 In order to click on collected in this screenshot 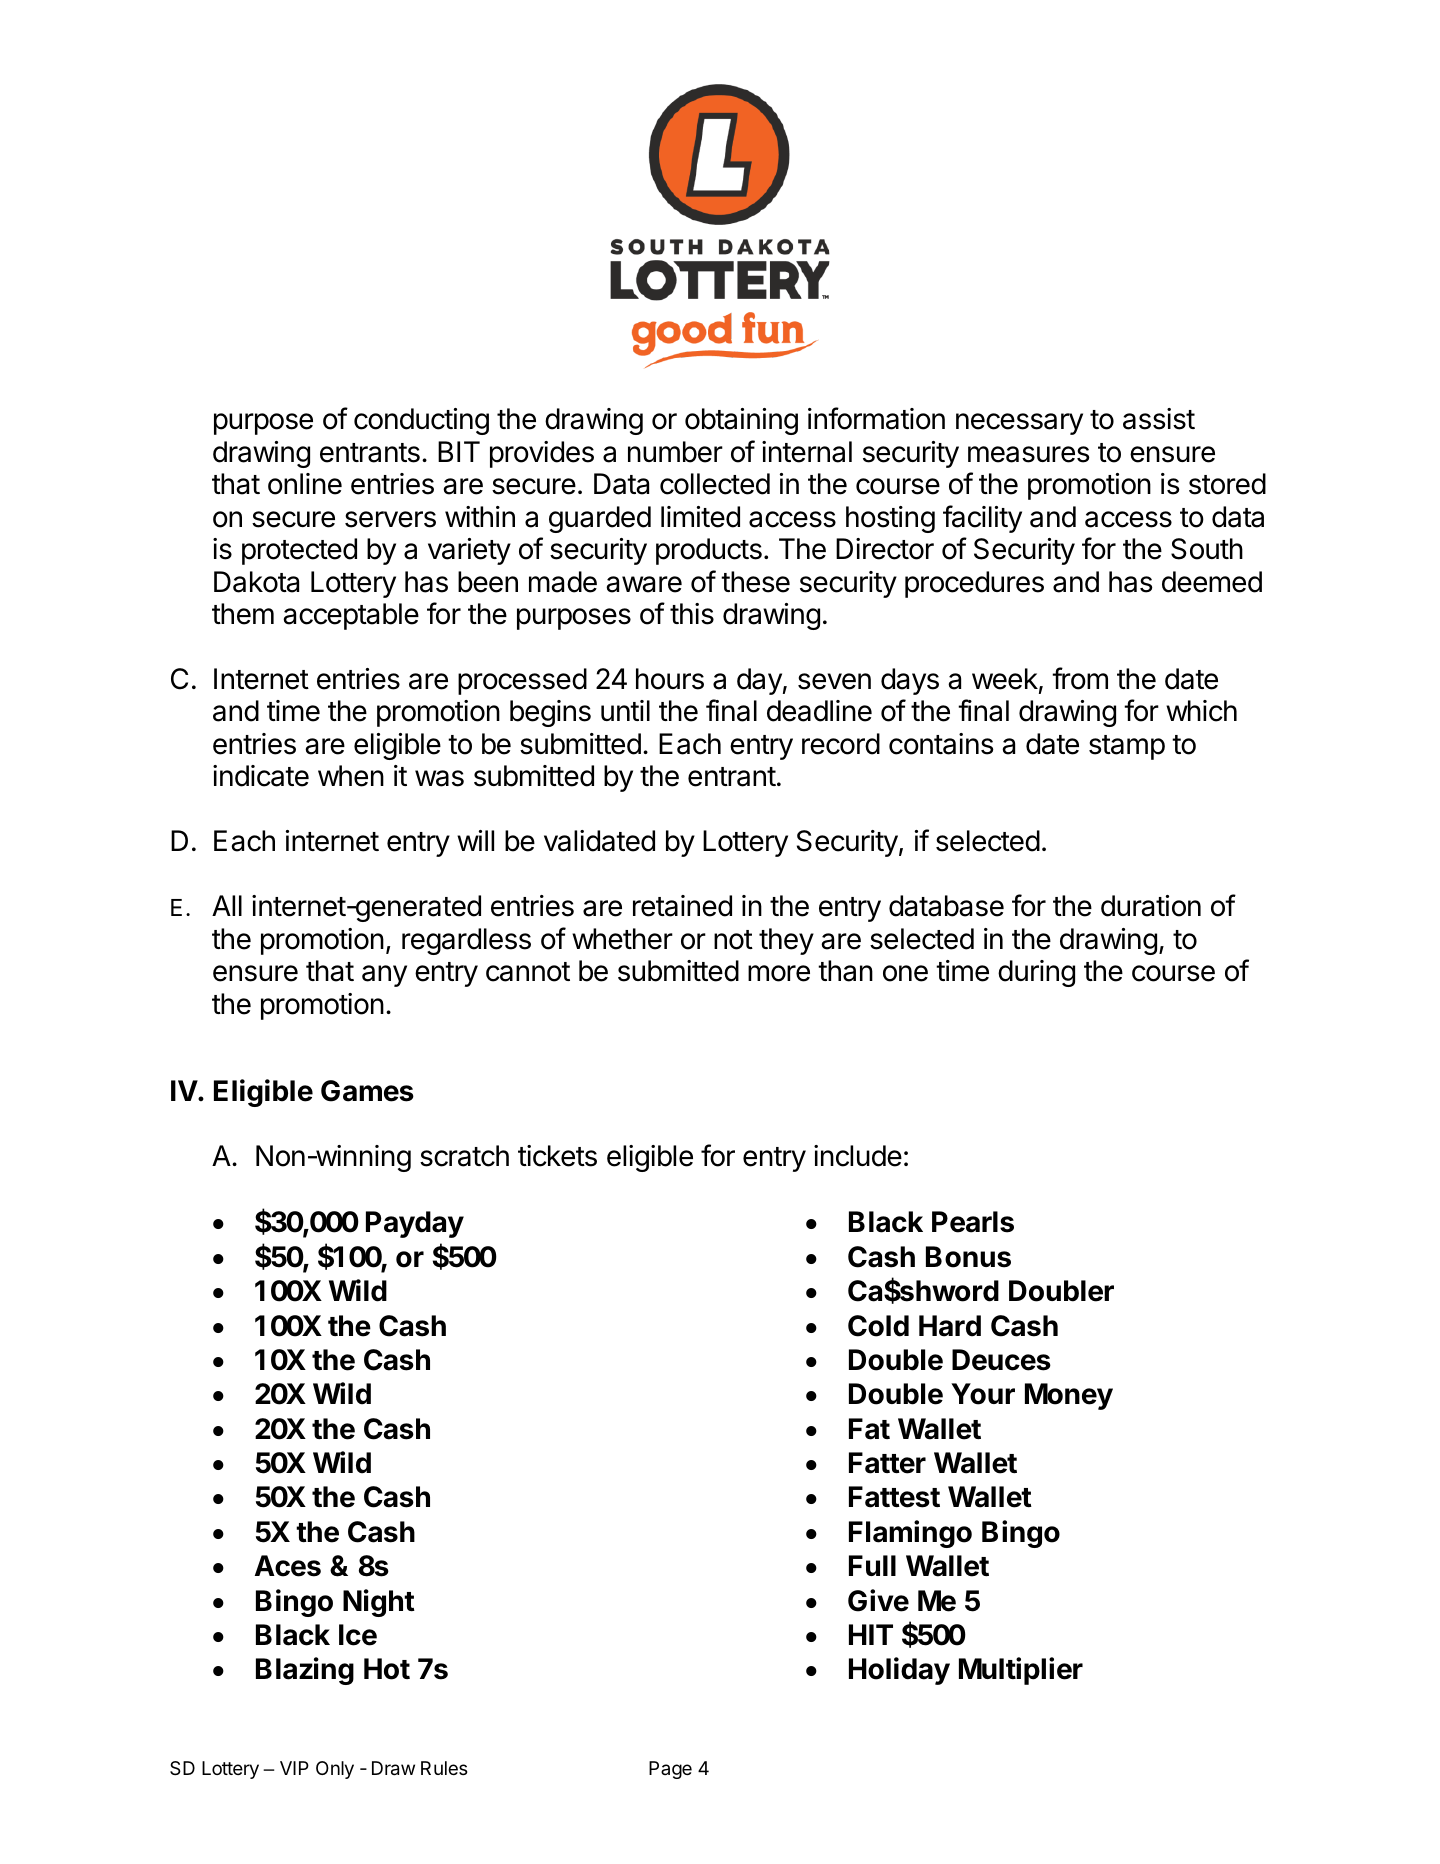, I will do `click(715, 484)`.
